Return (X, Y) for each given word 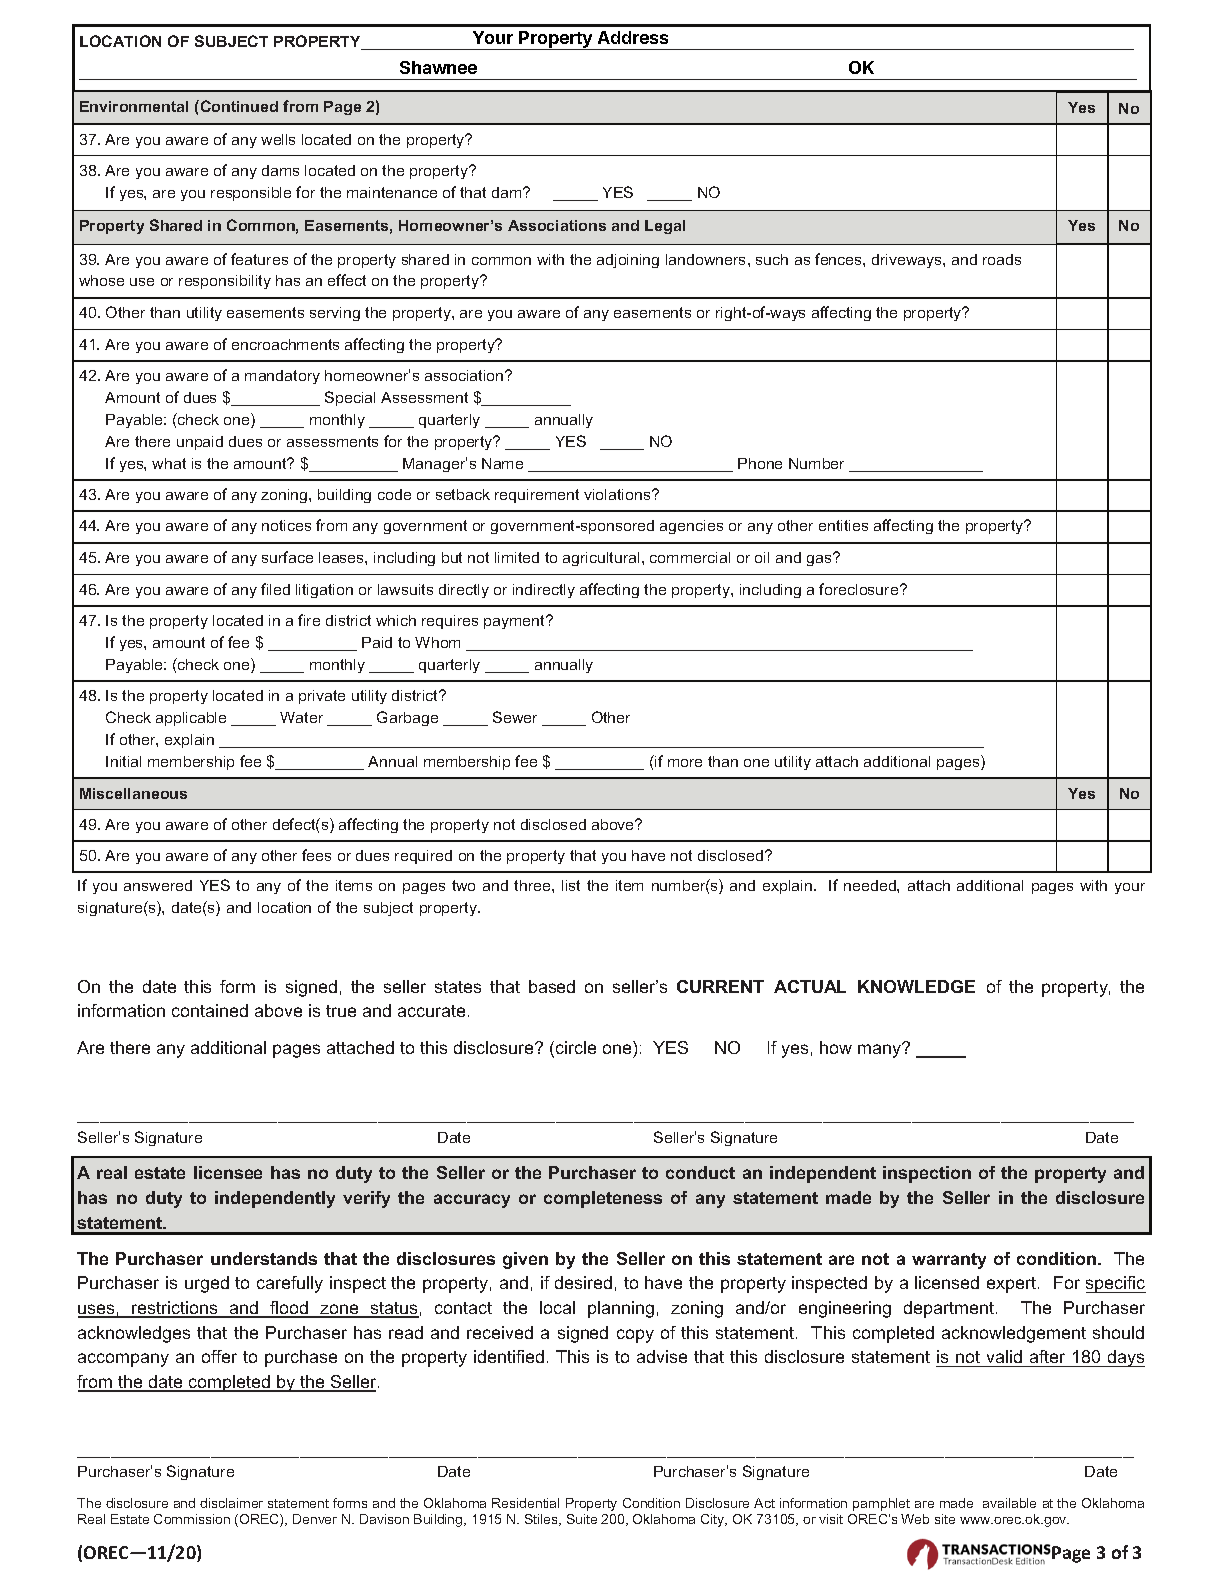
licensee (228, 1172)
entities (843, 525)
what (169, 463)
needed (871, 885)
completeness (603, 1199)
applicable (191, 719)
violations (618, 494)
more (685, 763)
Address (633, 37)
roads (1002, 259)
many (881, 1050)
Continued (238, 106)
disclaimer (231, 1503)
